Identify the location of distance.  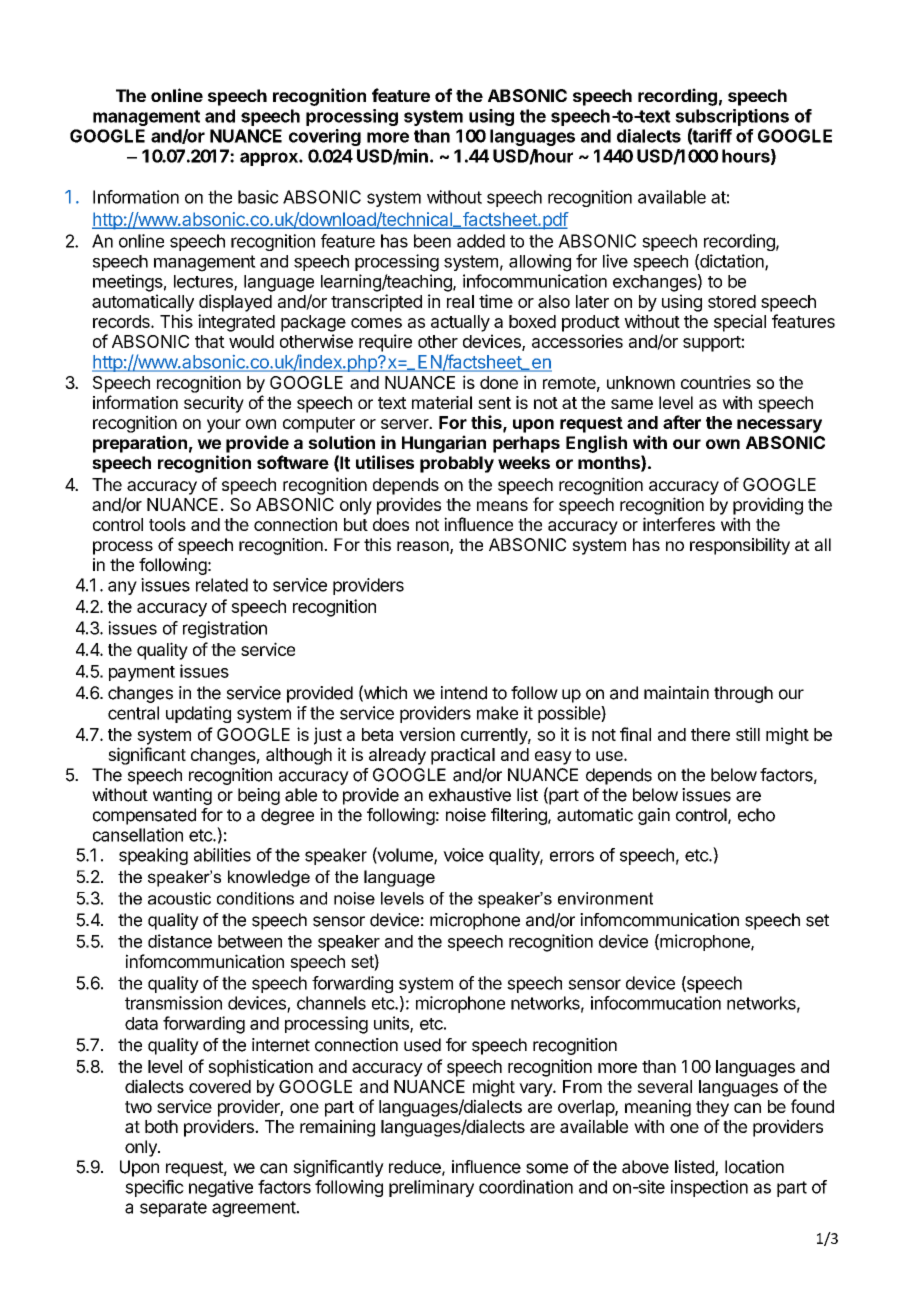
(180, 941).
